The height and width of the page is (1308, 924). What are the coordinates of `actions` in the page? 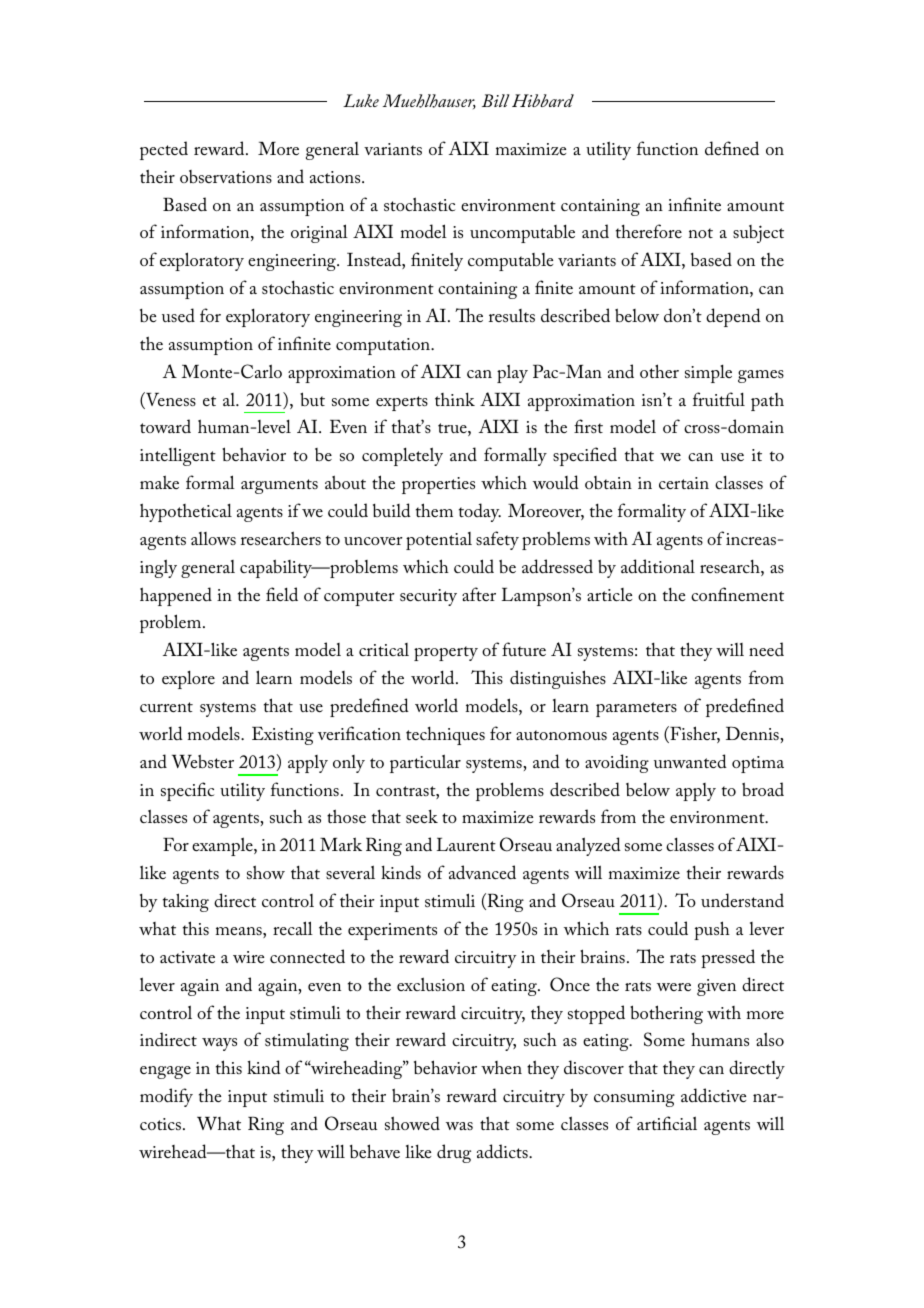 It's located at (336, 177).
